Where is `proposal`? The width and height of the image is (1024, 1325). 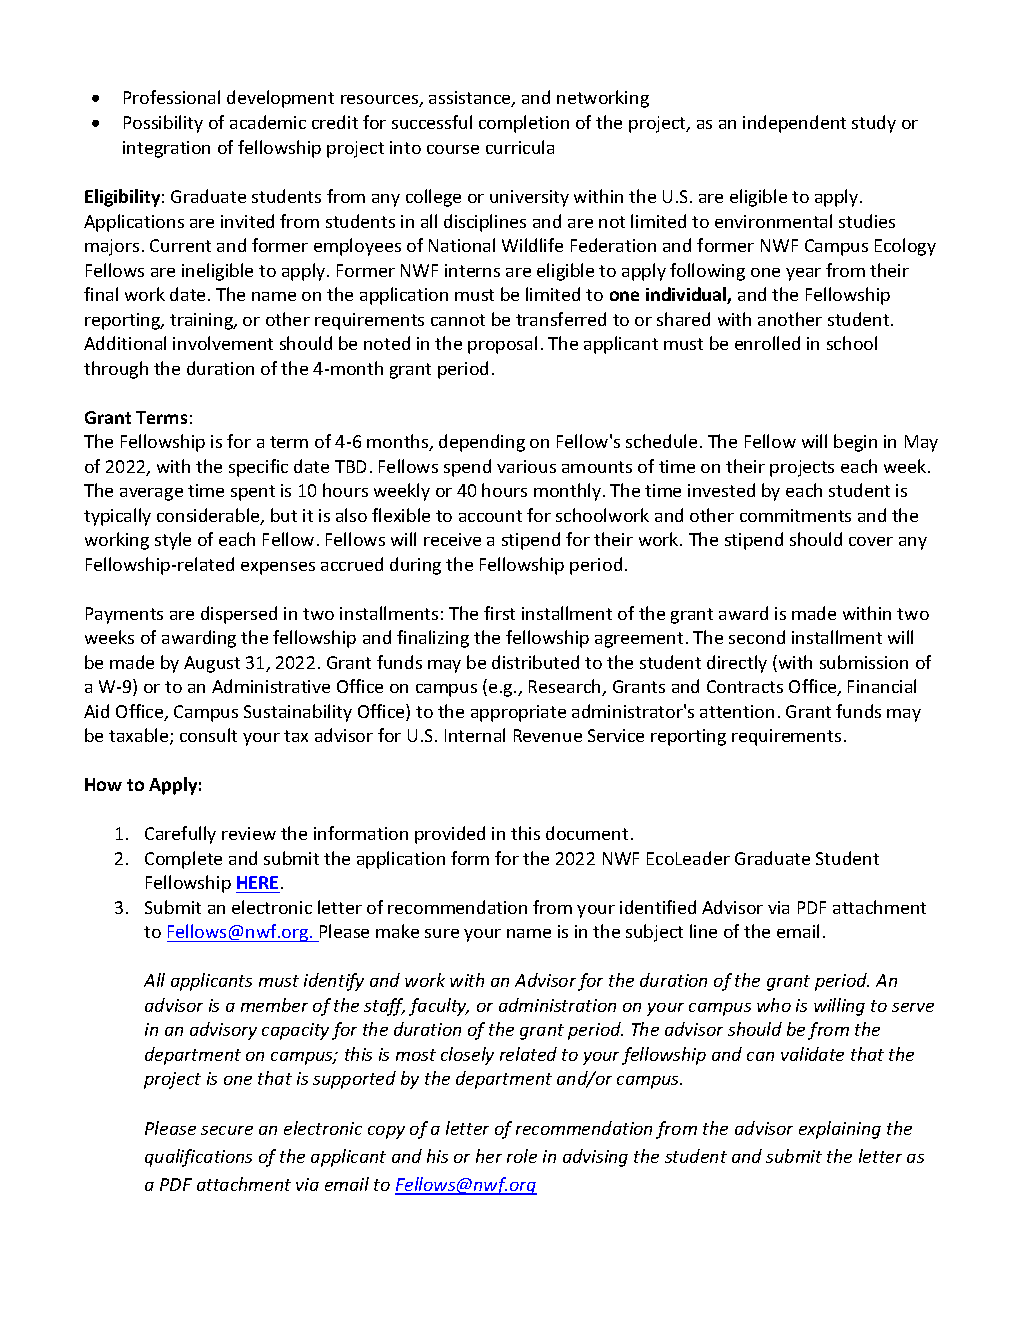 proposal is located at coordinates (502, 345).
